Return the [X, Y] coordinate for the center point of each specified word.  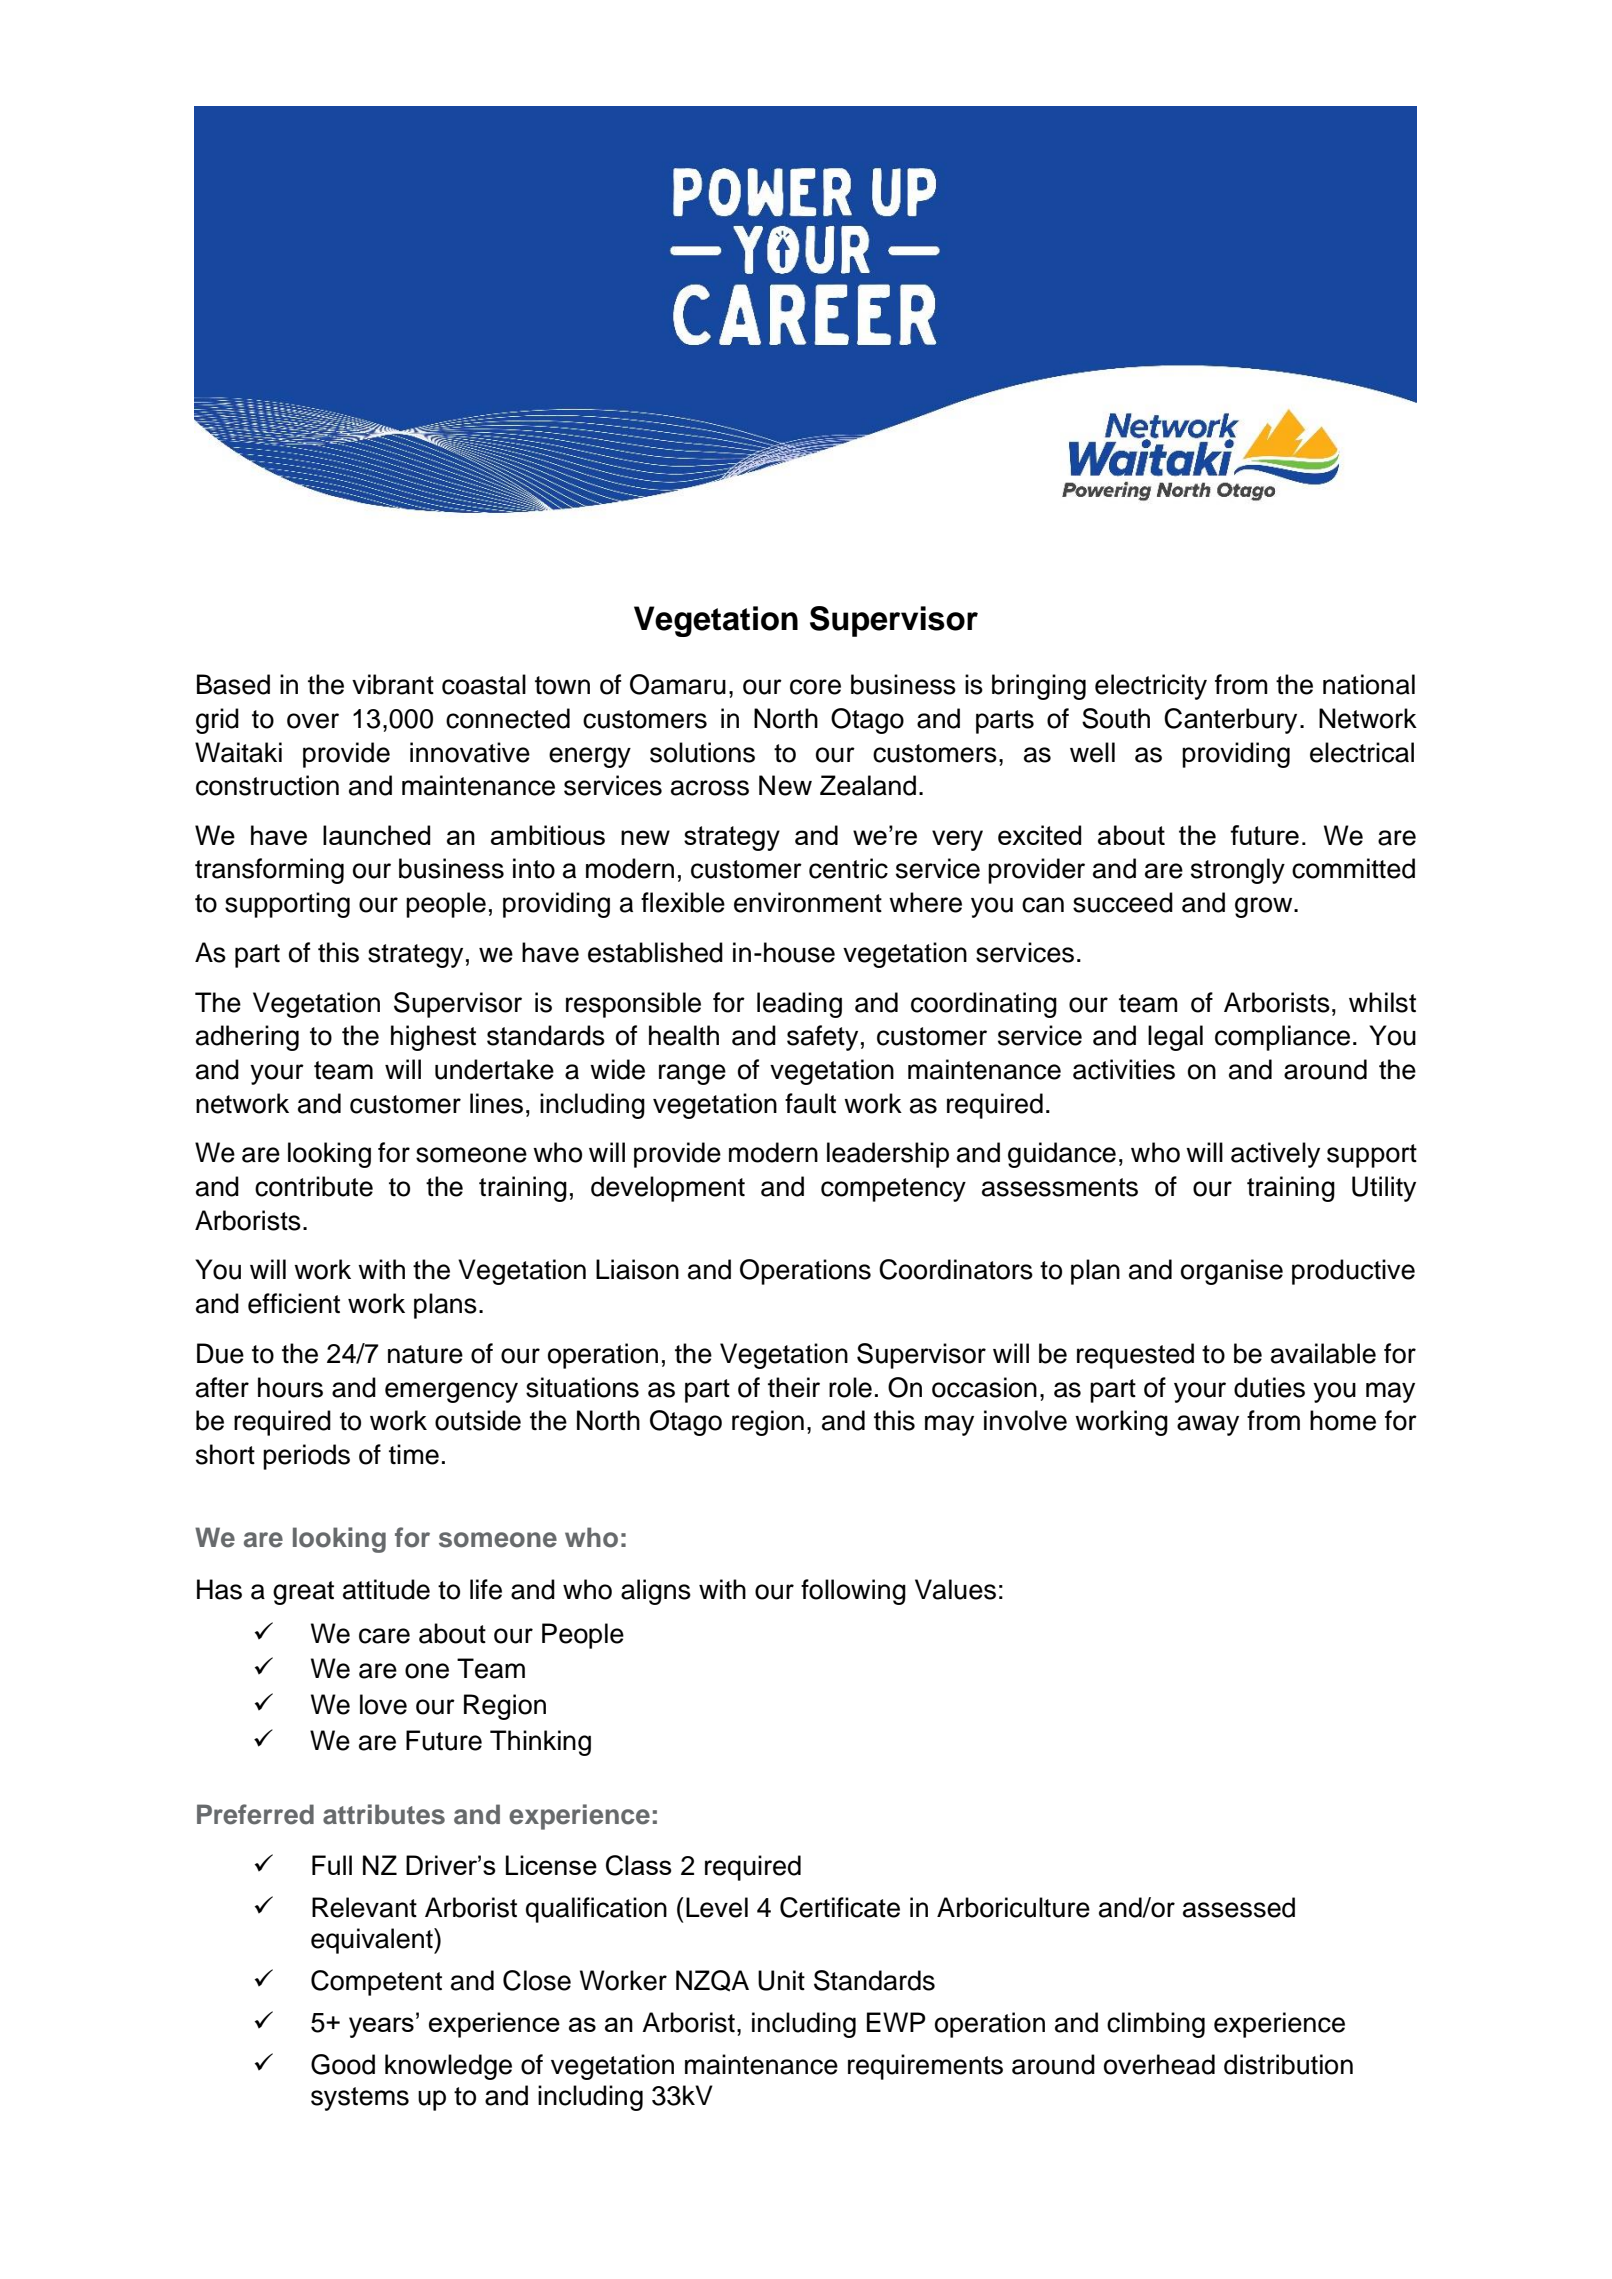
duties [1269, 1387]
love [383, 1704]
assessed [1239, 1907]
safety [822, 1038]
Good [343, 2064]
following [853, 1592]
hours [290, 1387]
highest [433, 1038]
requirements [925, 2067]
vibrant [393, 684]
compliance [1282, 1038]
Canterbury [1230, 721]
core [815, 687]
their [794, 1387]
